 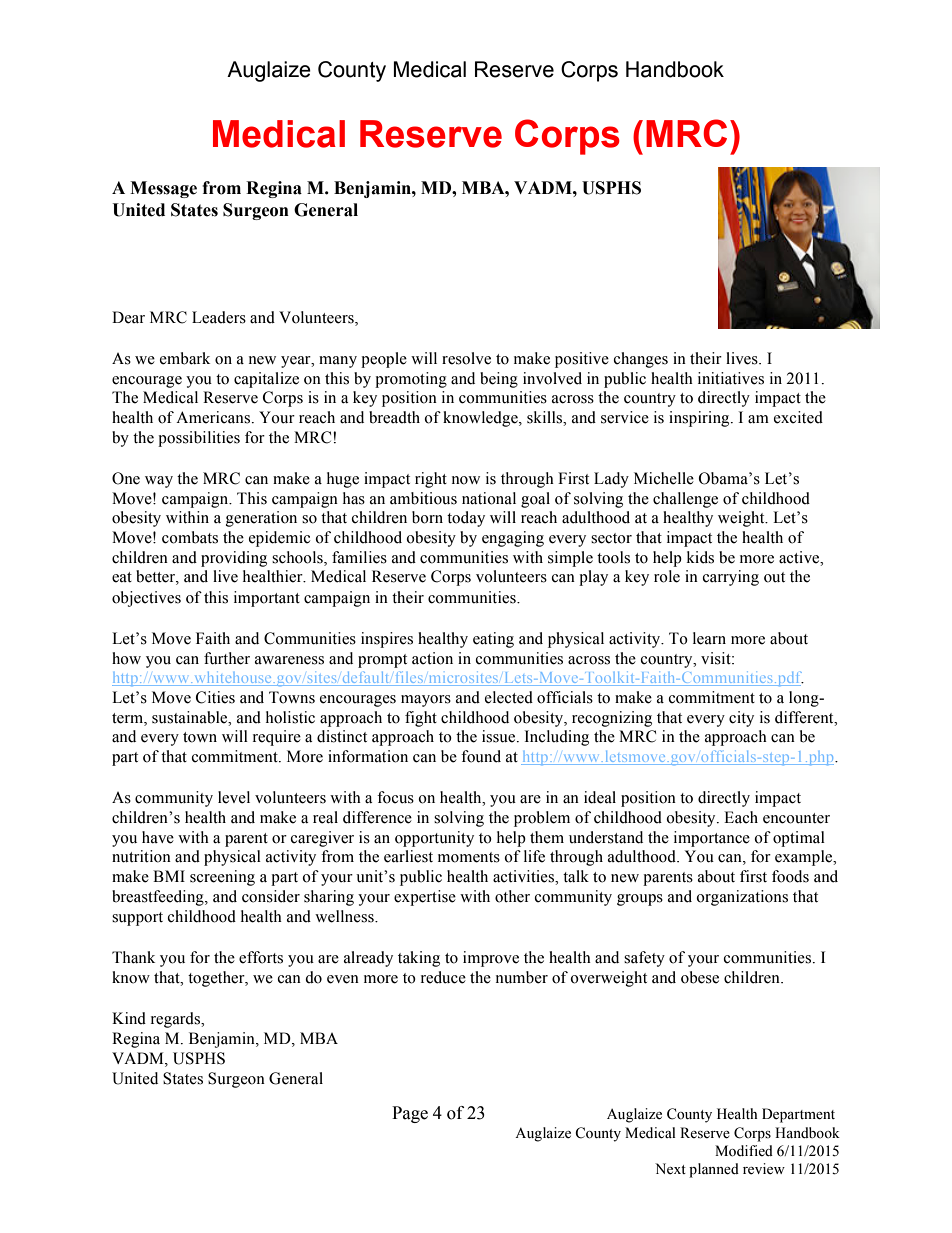 What do you see at coordinates (222, 878) in the image?
I see `screening` at bounding box center [222, 878].
